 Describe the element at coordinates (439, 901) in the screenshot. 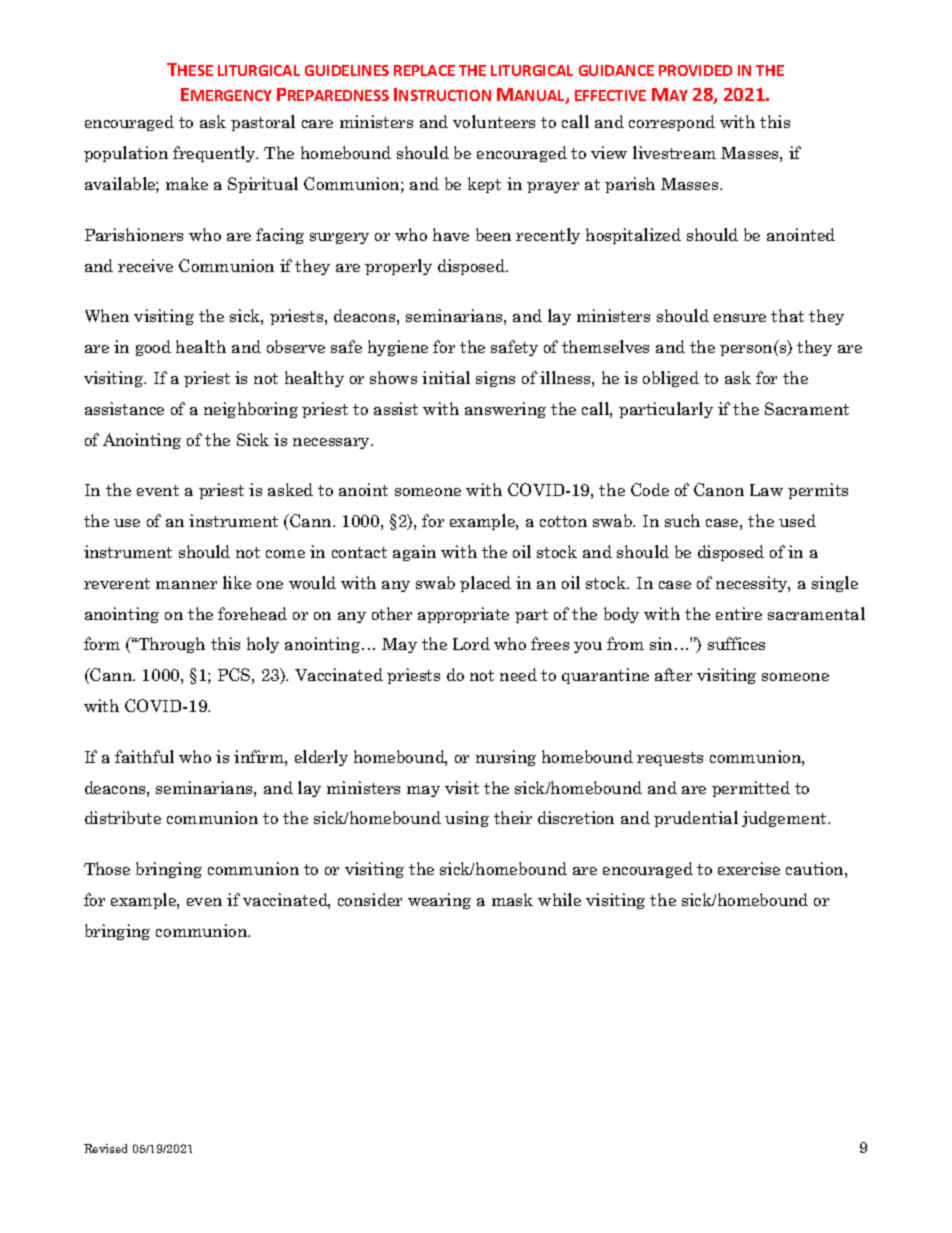

I see `wearing` at that location.
